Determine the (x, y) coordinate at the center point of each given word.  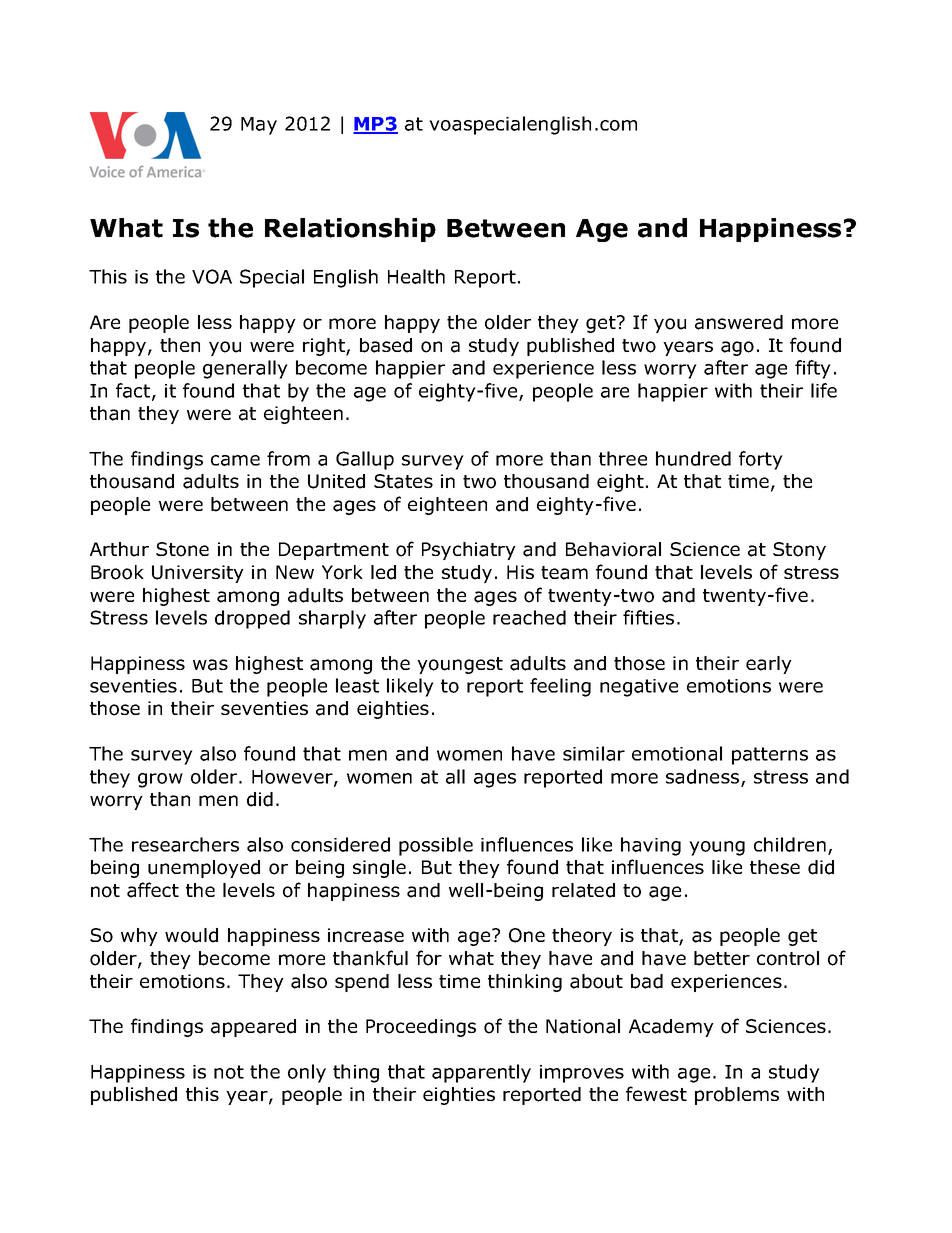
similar (594, 753)
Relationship (350, 230)
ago (737, 348)
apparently (481, 1073)
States (403, 481)
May (259, 126)
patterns (770, 756)
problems (737, 1096)
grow (160, 780)
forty (761, 460)
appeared (253, 1028)
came (235, 460)
